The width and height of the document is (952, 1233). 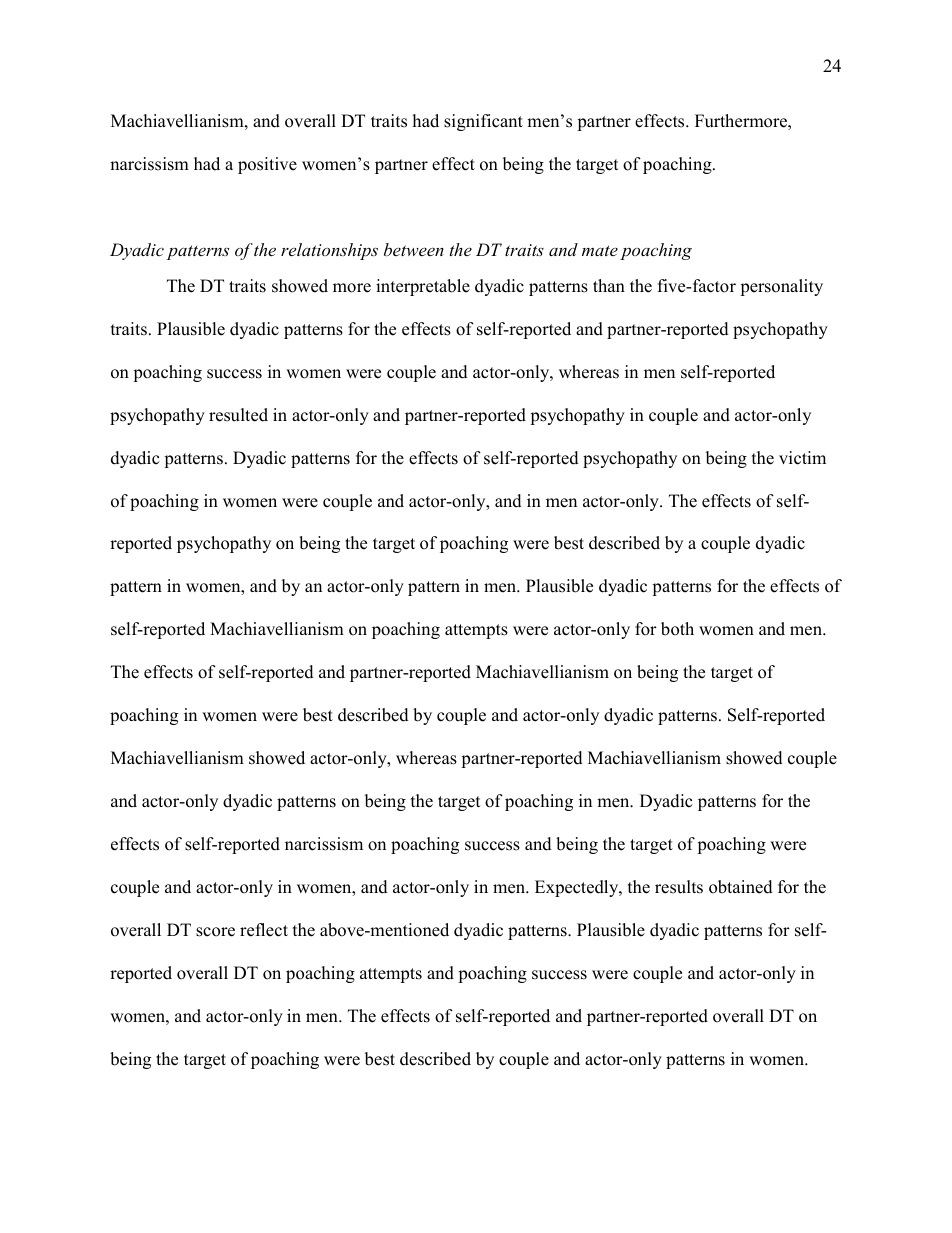 What do you see at coordinates (802, 458) in the document?
I see `victim` at bounding box center [802, 458].
